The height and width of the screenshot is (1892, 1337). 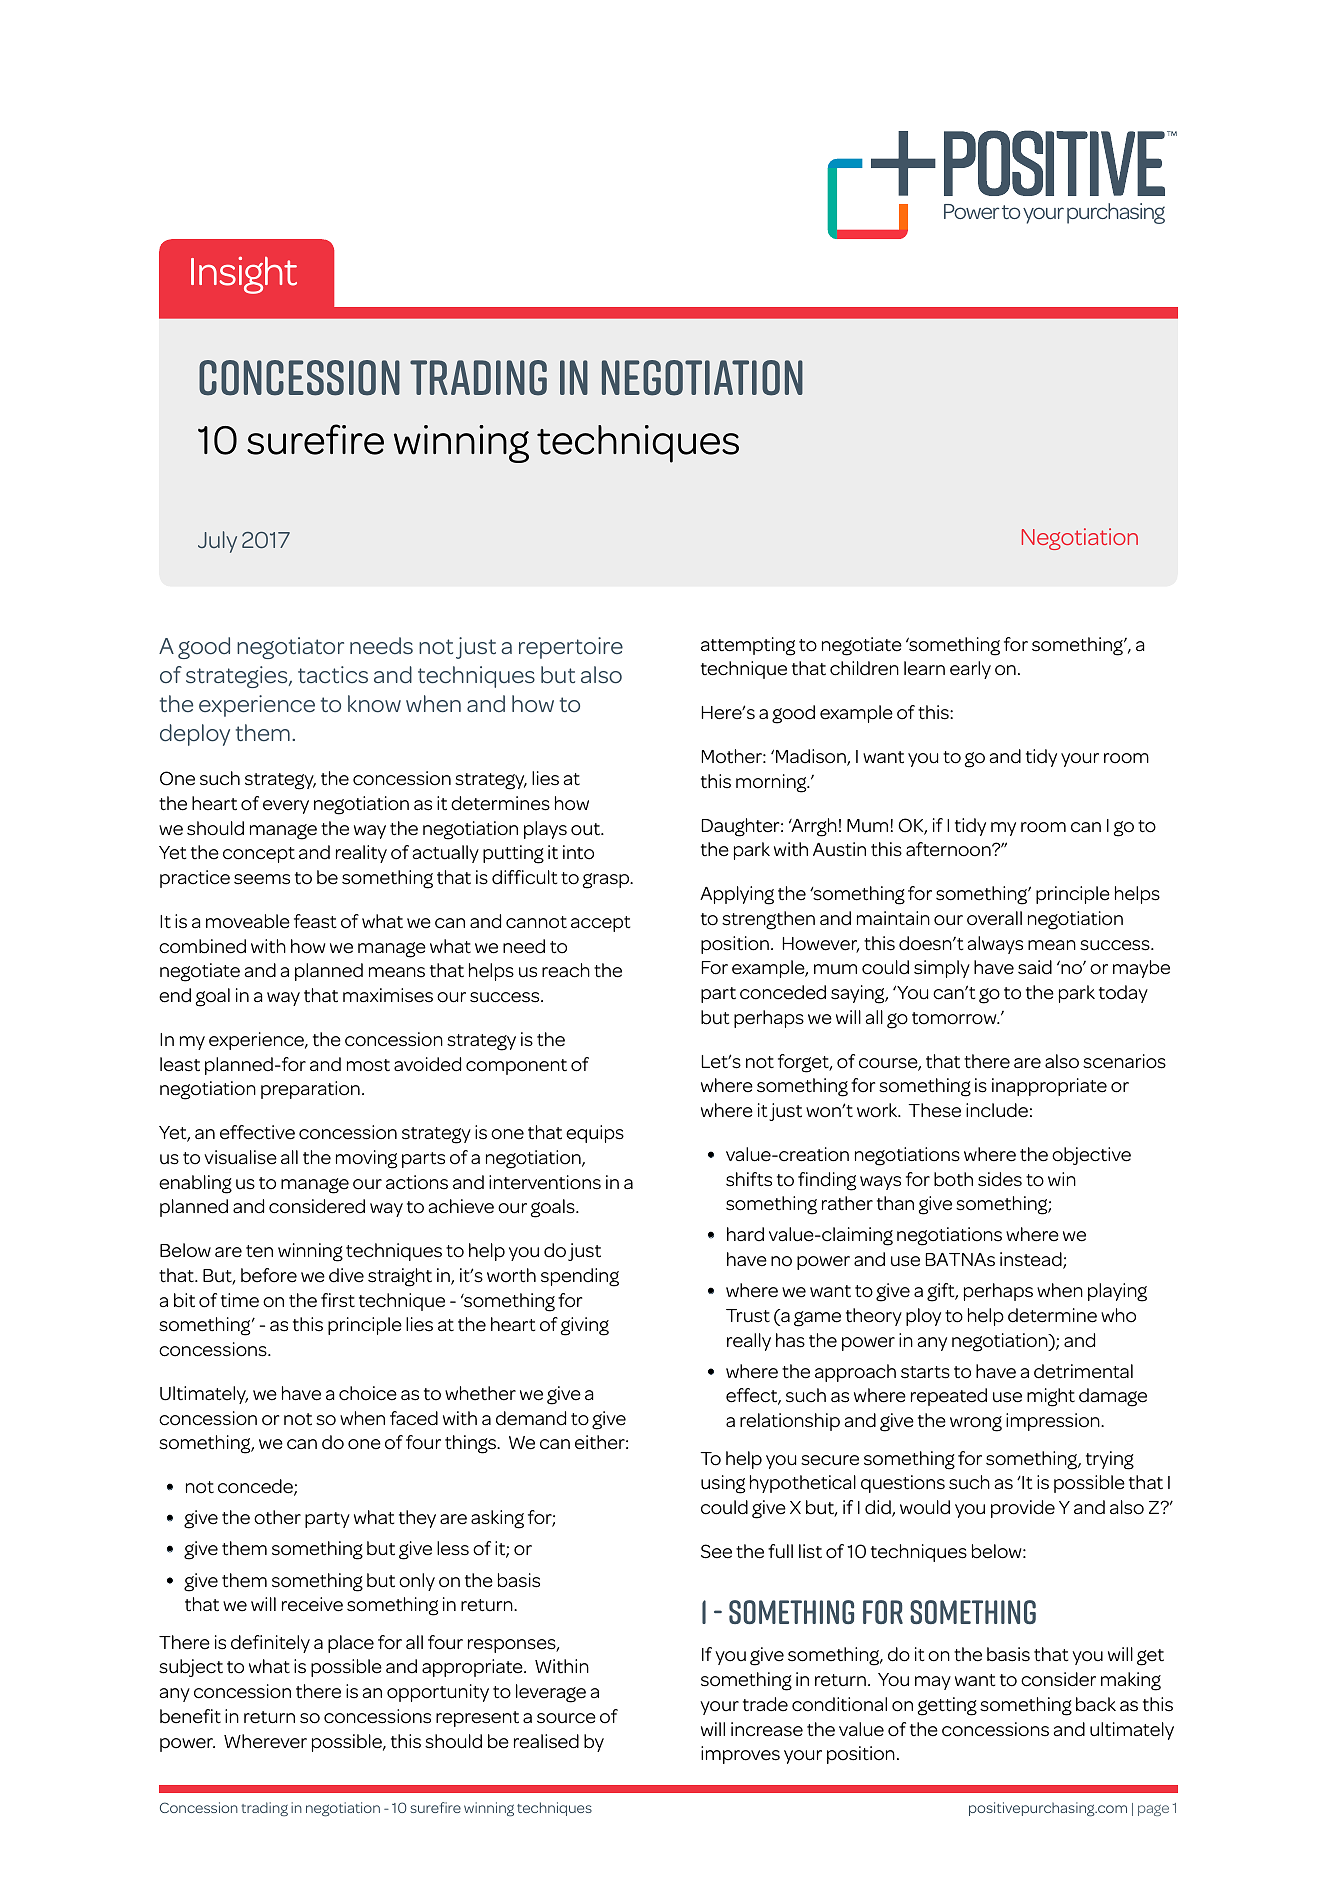 I want to click on afternoon, so click(x=949, y=849).
